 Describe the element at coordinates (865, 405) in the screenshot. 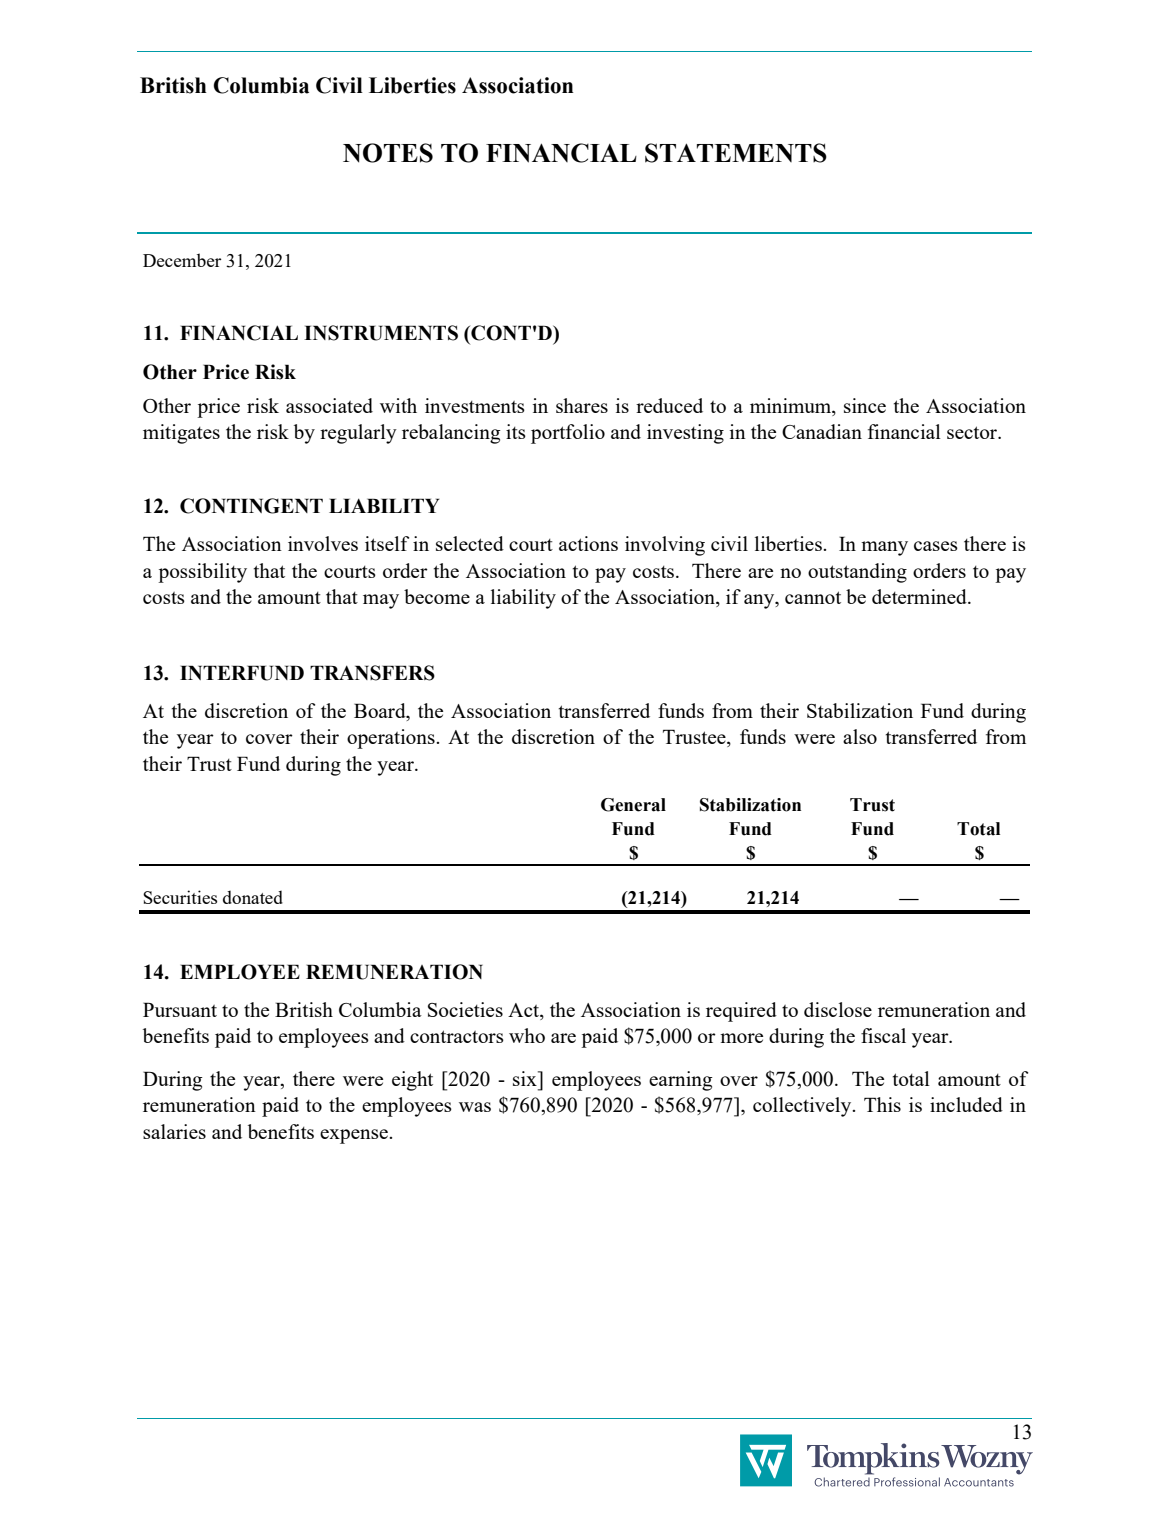

I see `since` at that location.
